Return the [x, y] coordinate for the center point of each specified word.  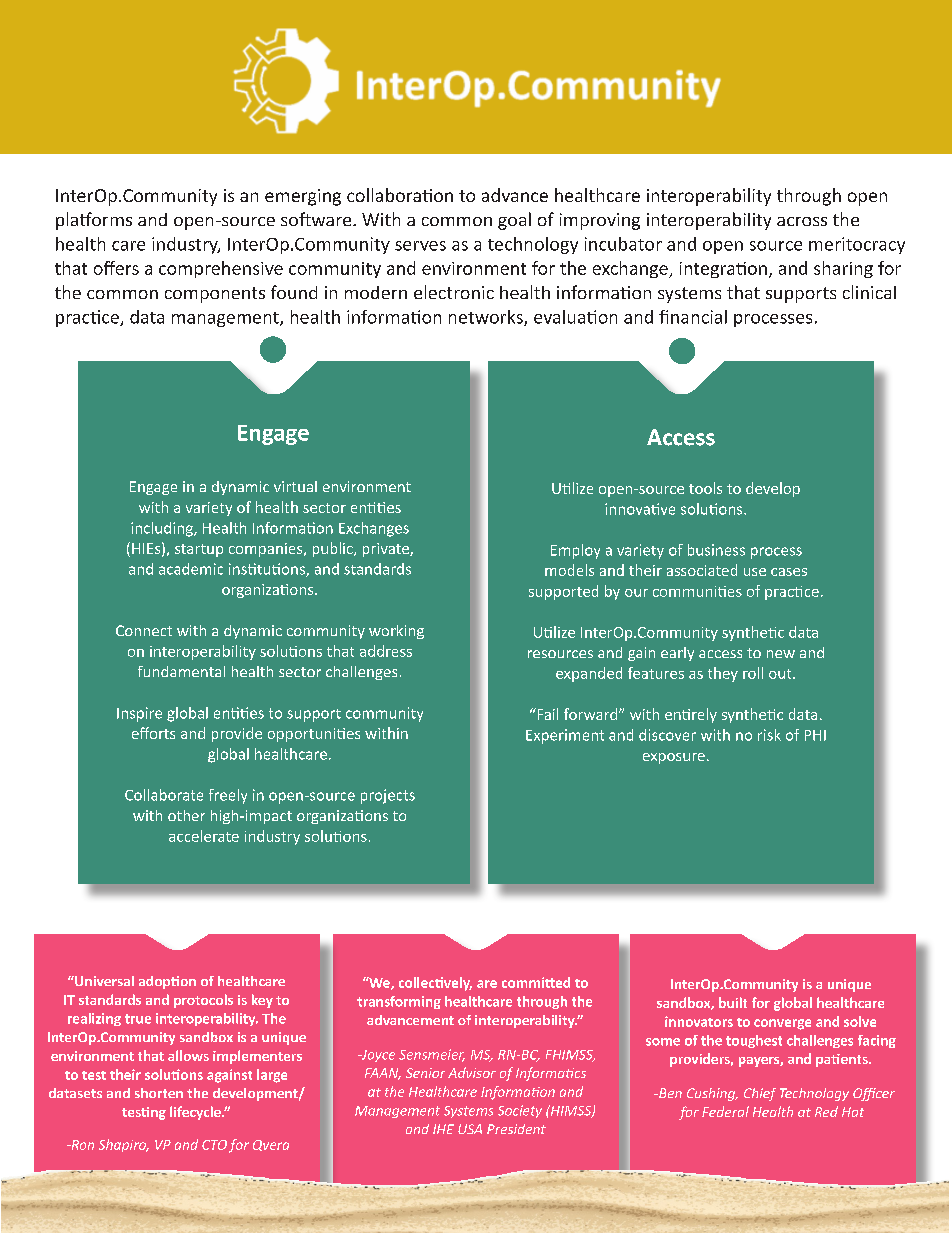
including [163, 529]
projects [388, 796]
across [802, 221]
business [716, 550]
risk [769, 735]
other [186, 815]
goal [514, 221]
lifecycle [196, 1113]
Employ [575, 551]
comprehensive [221, 269]
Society [520, 1111]
